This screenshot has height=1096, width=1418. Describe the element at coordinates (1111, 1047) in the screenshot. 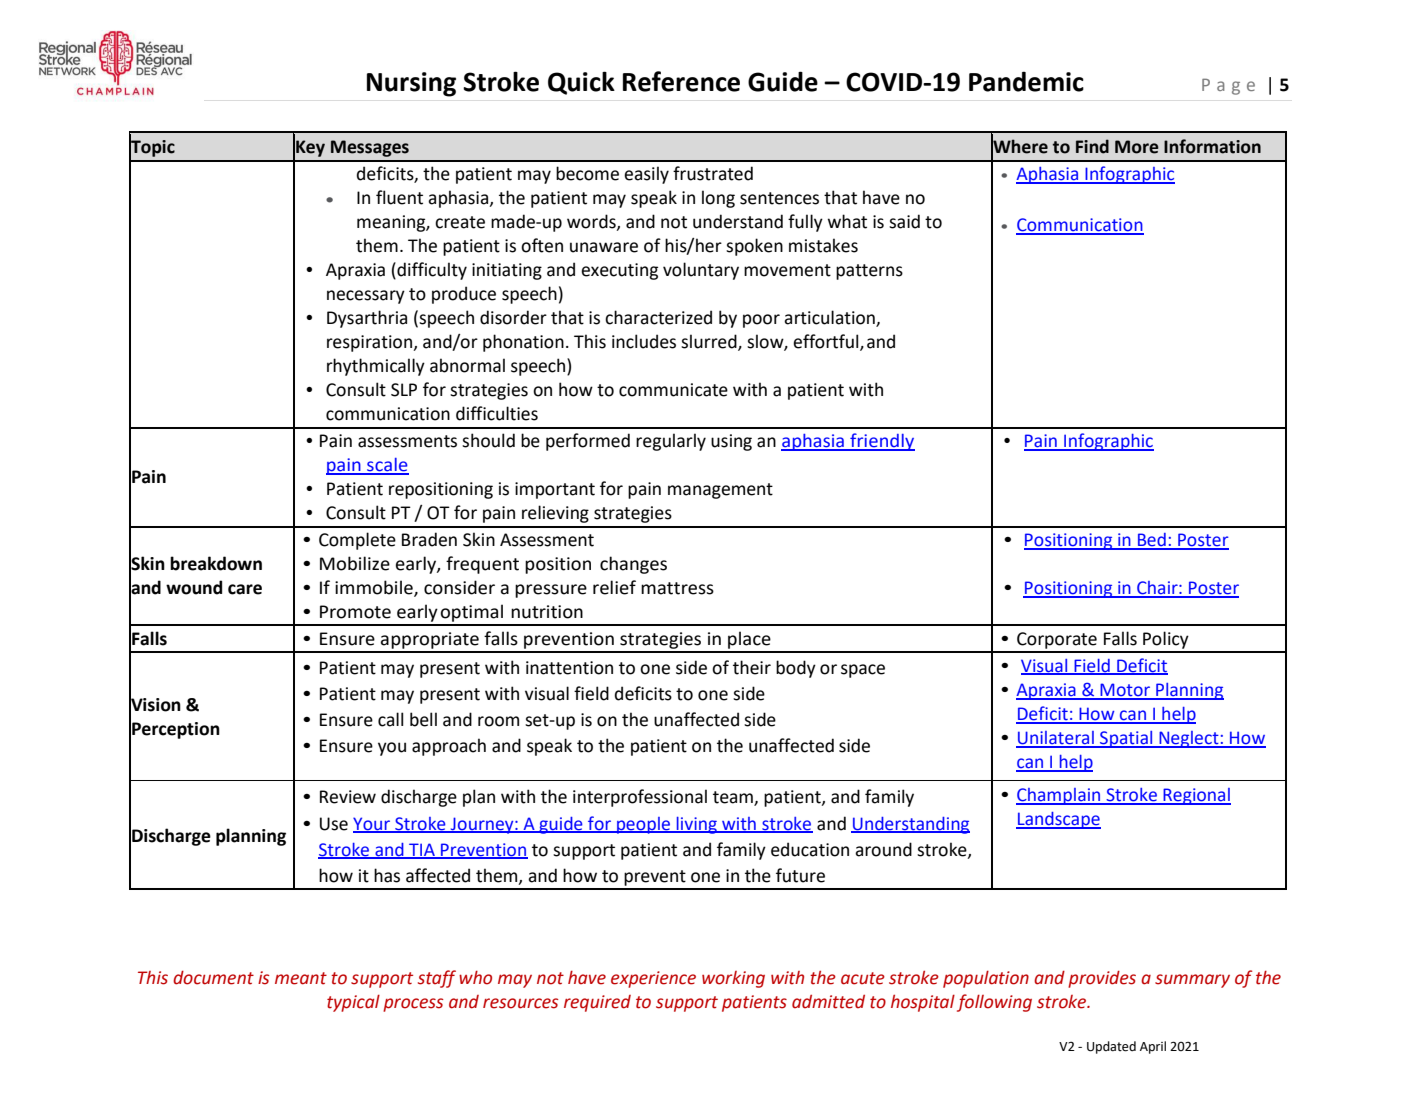

I see `Updated` at that location.
